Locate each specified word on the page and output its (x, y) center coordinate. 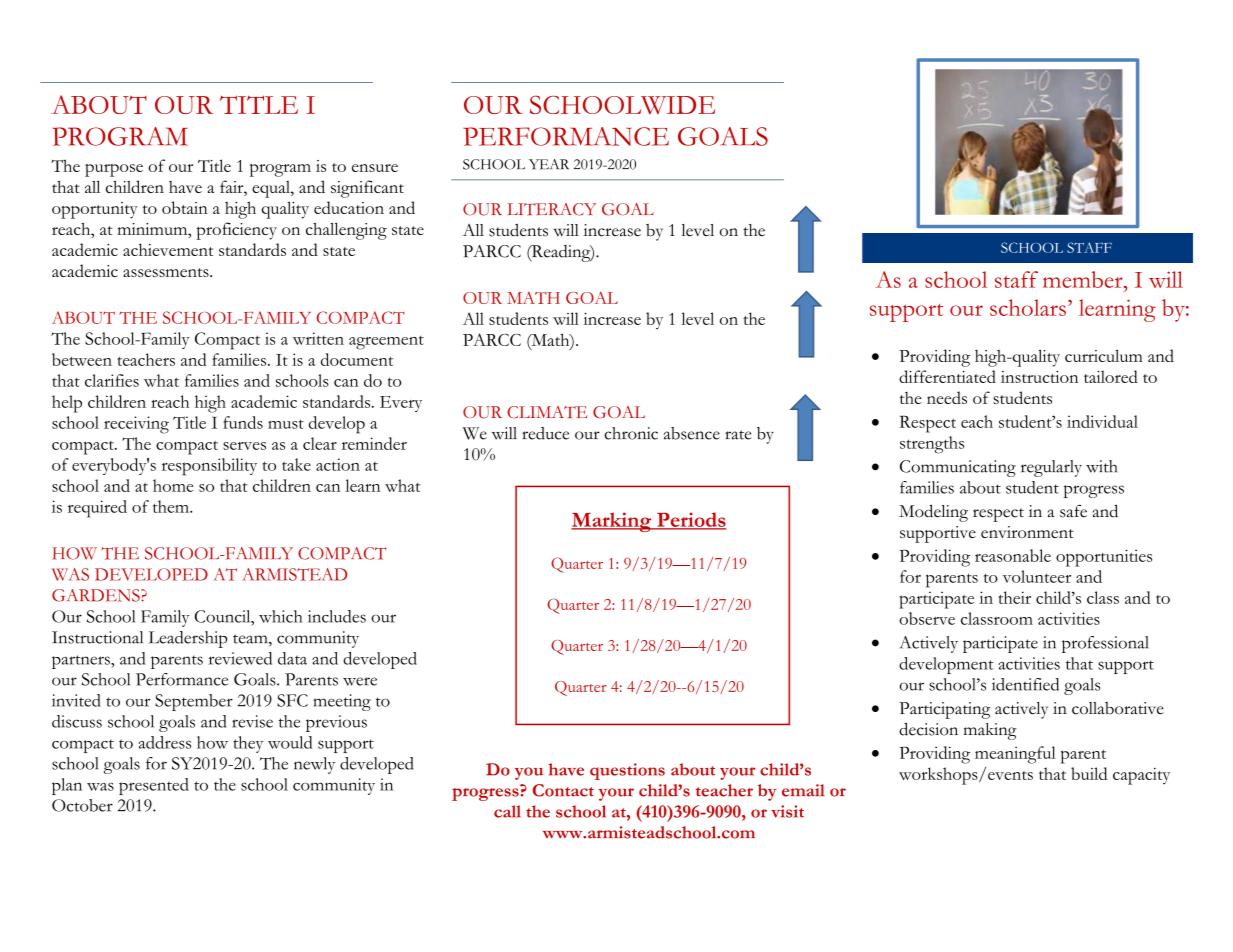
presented (154, 786)
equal (272, 189)
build (1089, 773)
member (1084, 279)
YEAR (549, 164)
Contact (563, 790)
